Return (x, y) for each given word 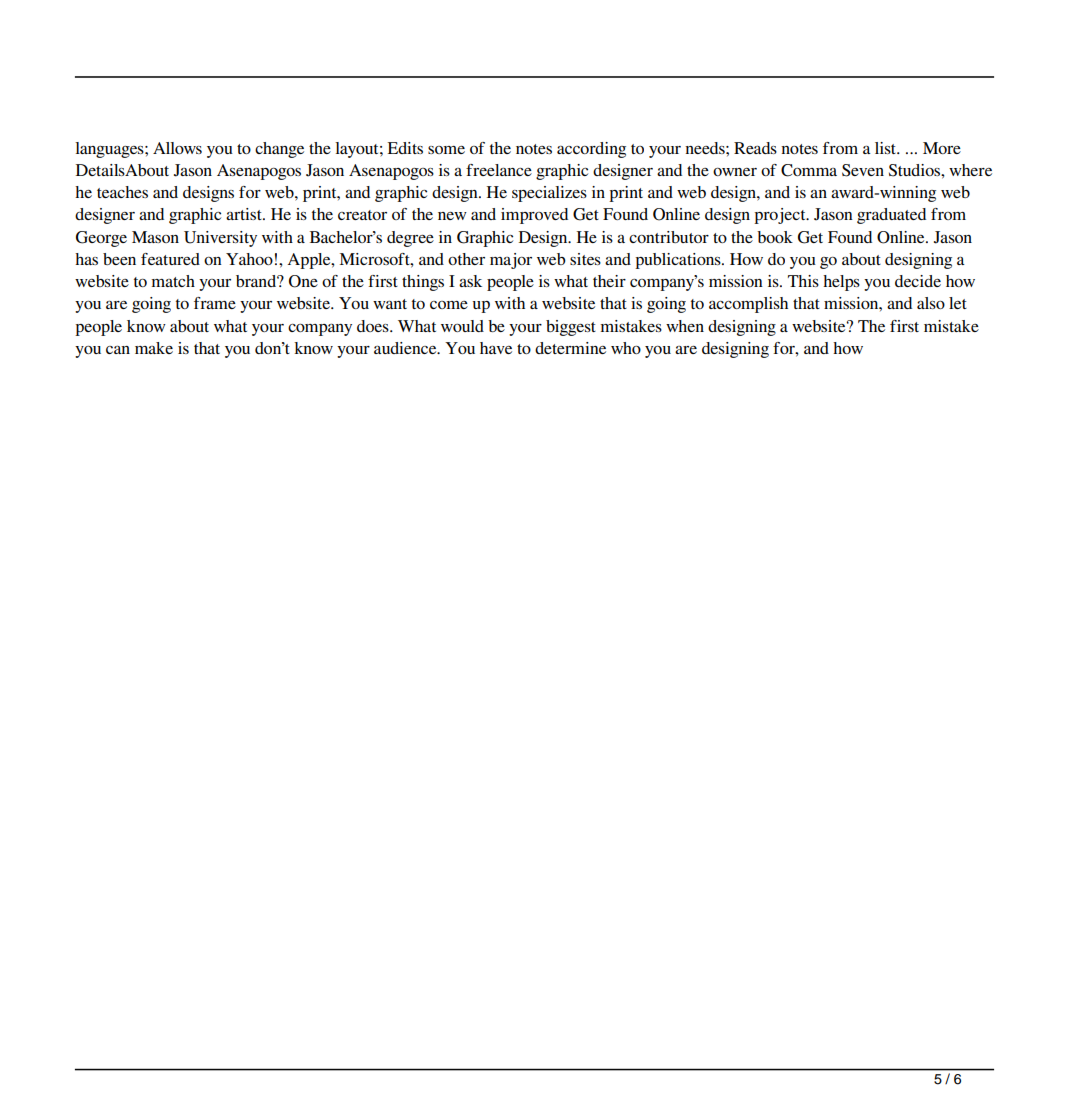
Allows (177, 148)
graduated (891, 216)
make (154, 348)
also (931, 303)
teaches (122, 192)
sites (585, 259)
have (496, 348)
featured (170, 259)
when (685, 326)
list (886, 148)
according (591, 150)
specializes (549, 194)
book (775, 237)
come (449, 305)
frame (215, 303)
